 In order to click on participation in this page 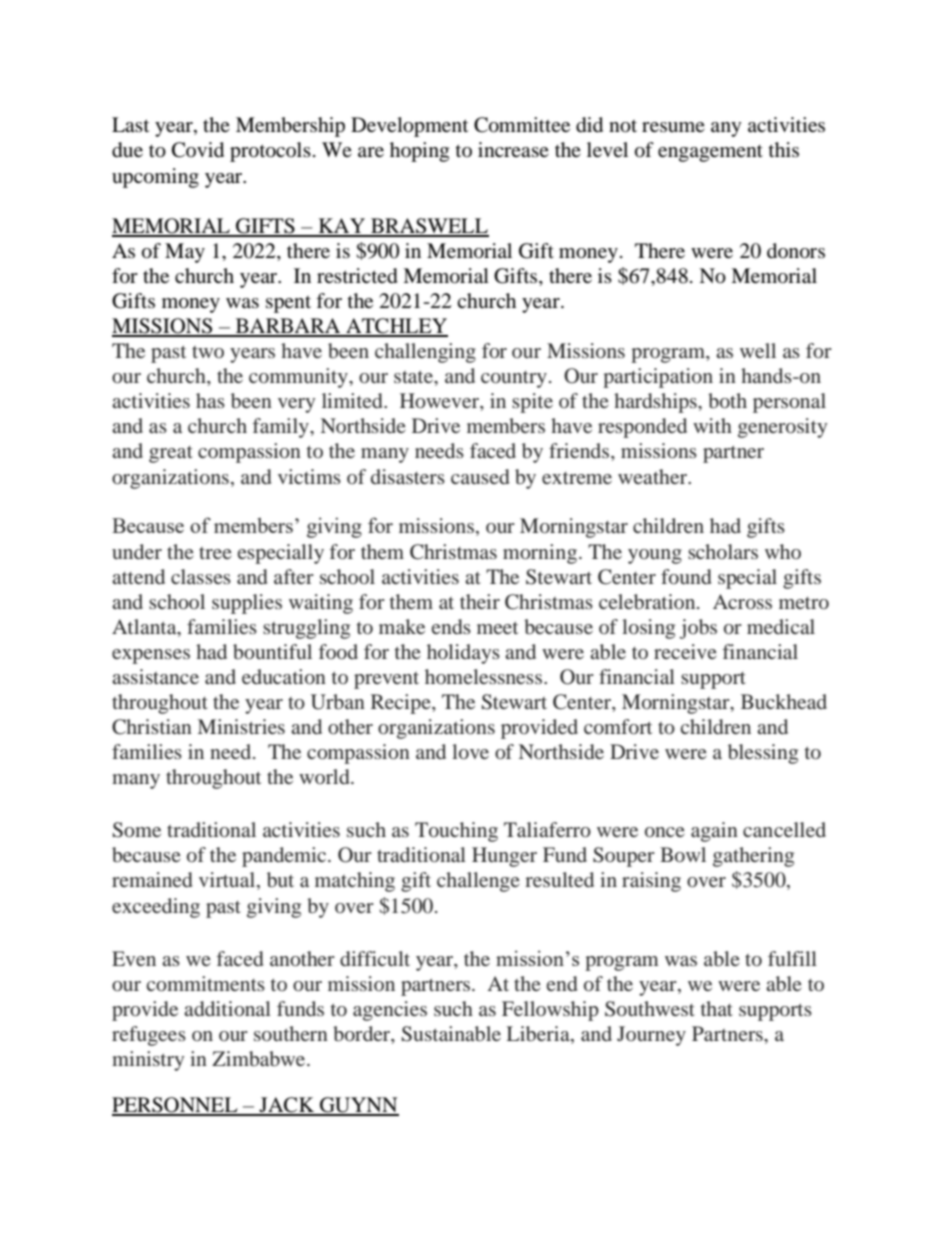, I will do `click(658, 378)`.
